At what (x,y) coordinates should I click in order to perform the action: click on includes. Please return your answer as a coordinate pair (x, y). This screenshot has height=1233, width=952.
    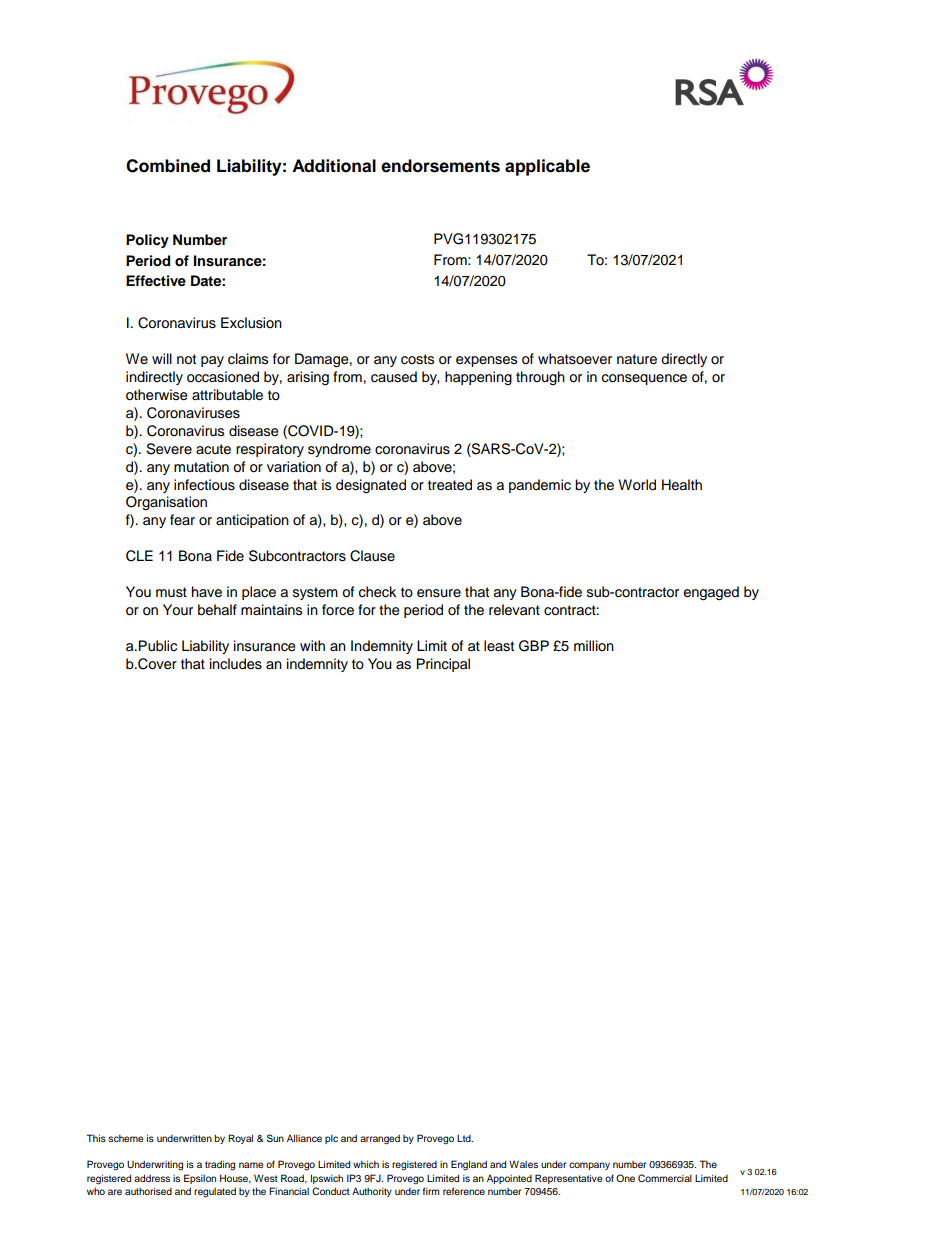
    Looking at the image, I should click on (236, 664).
